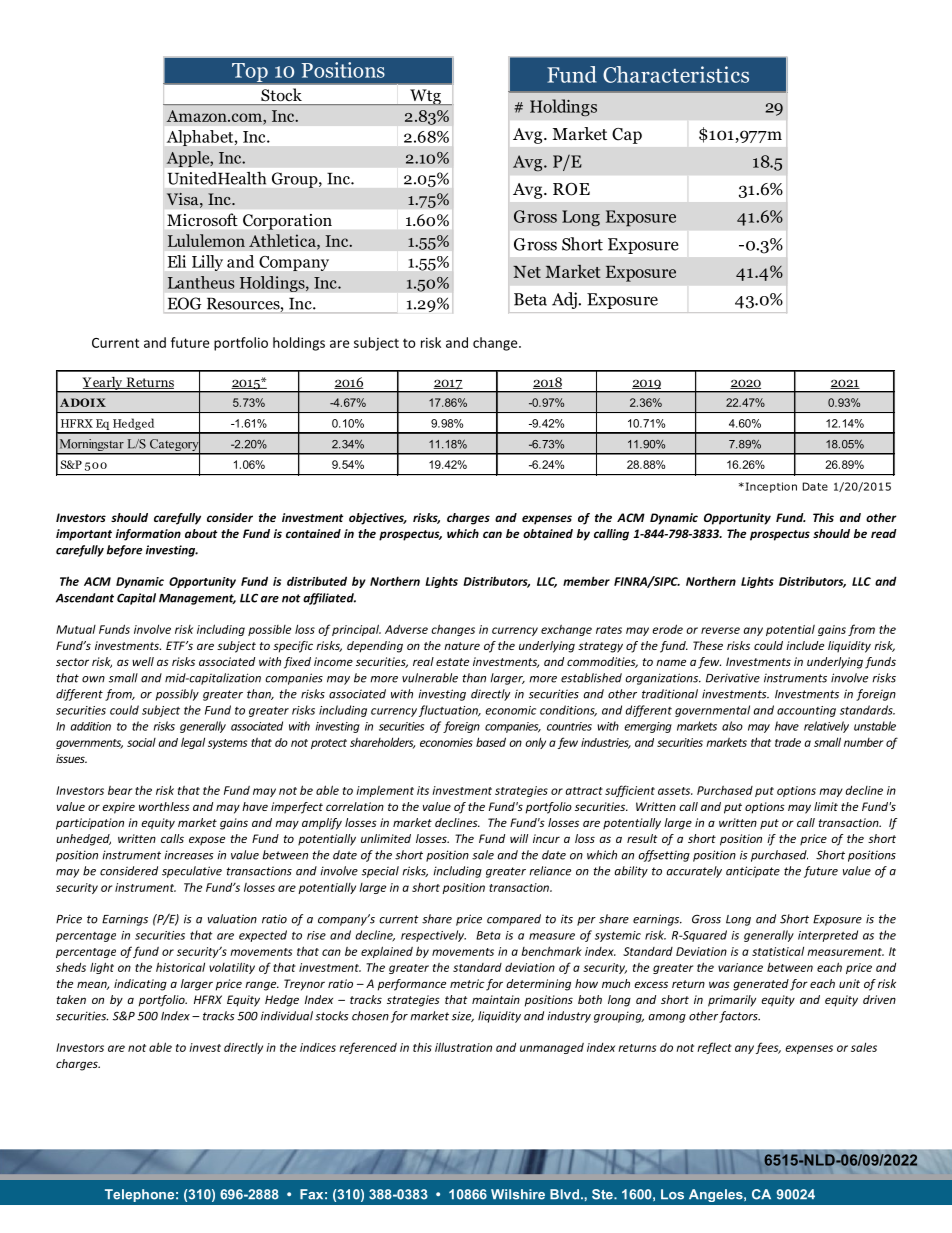  Describe the element at coordinates (788, 742) in the page. I see `trade` at that location.
